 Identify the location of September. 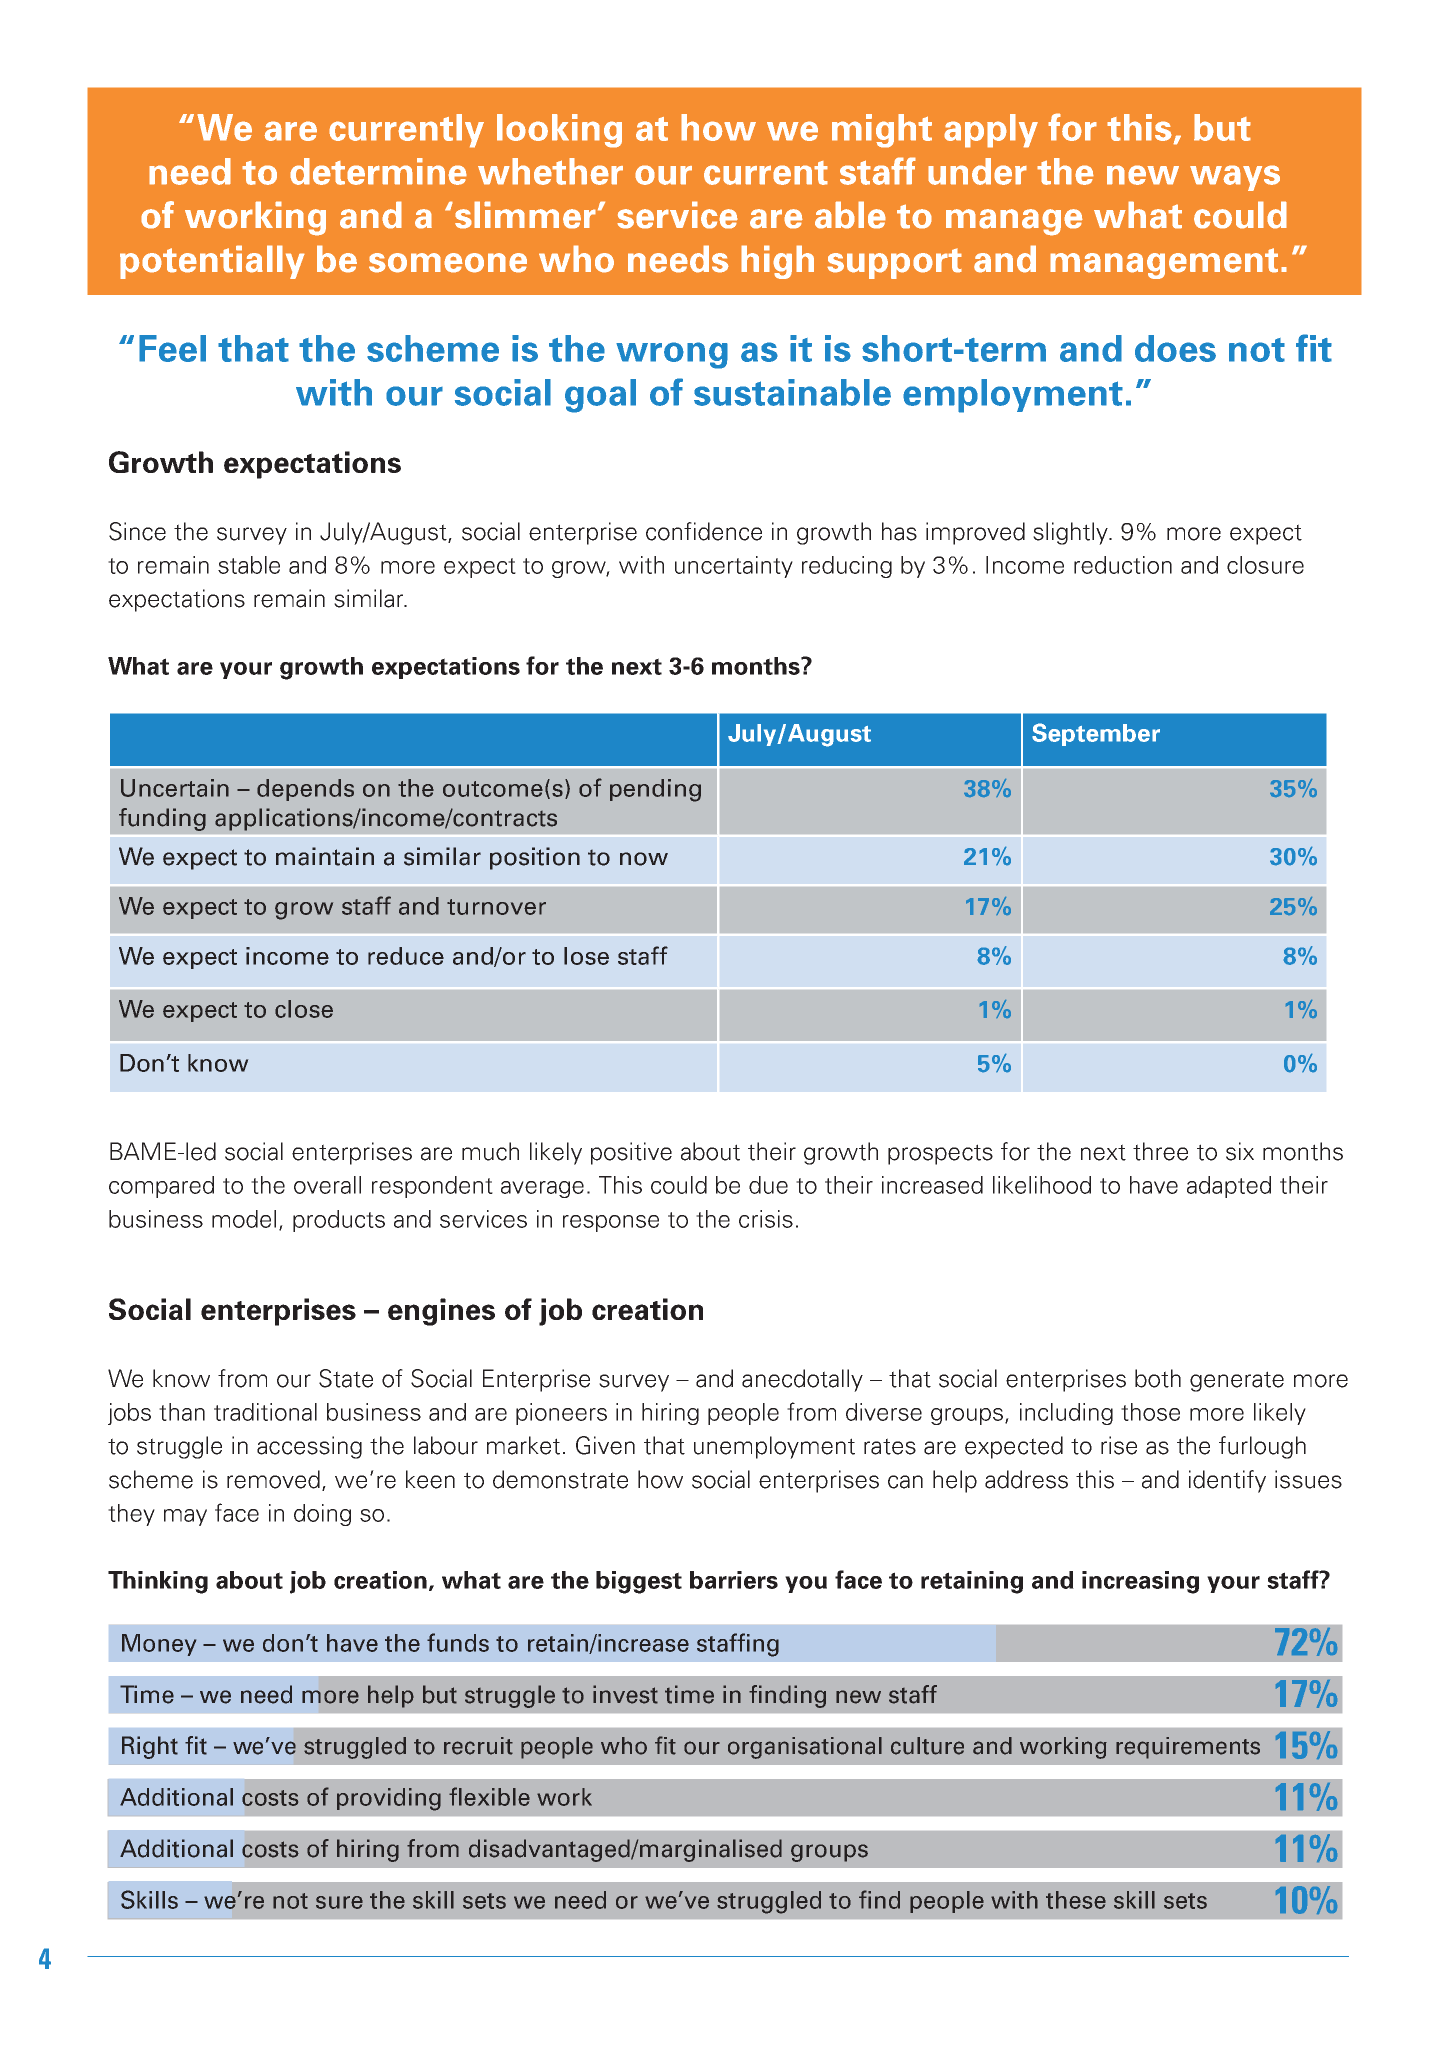
(1096, 734).
